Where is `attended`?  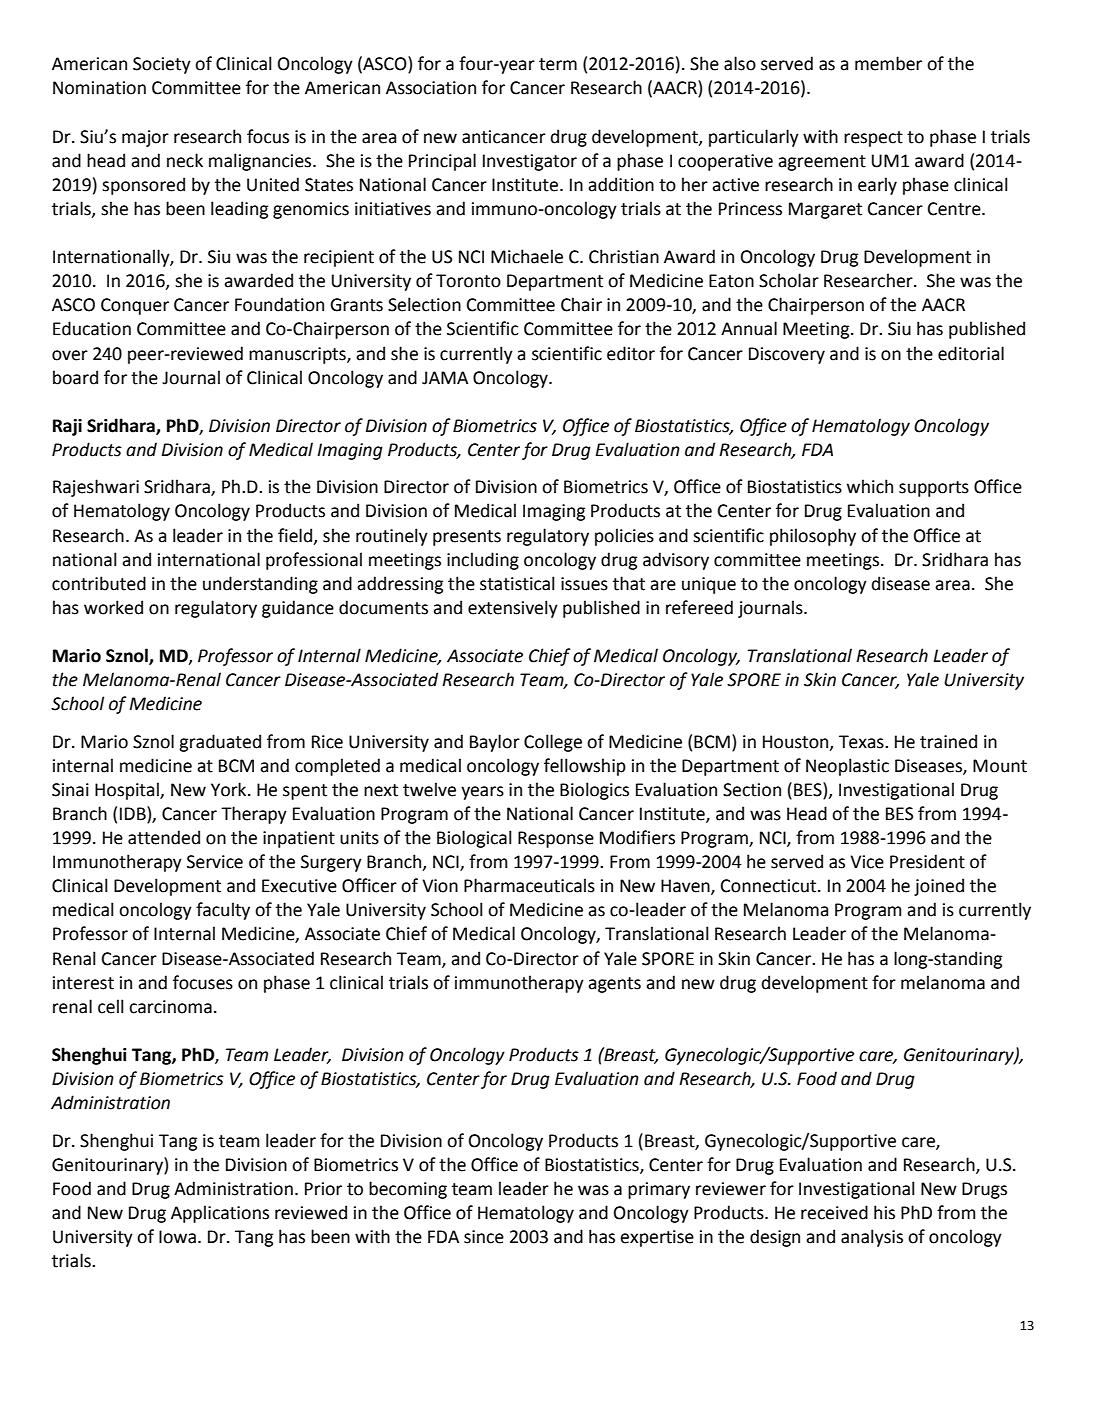
attended is located at coordinates (164, 837).
